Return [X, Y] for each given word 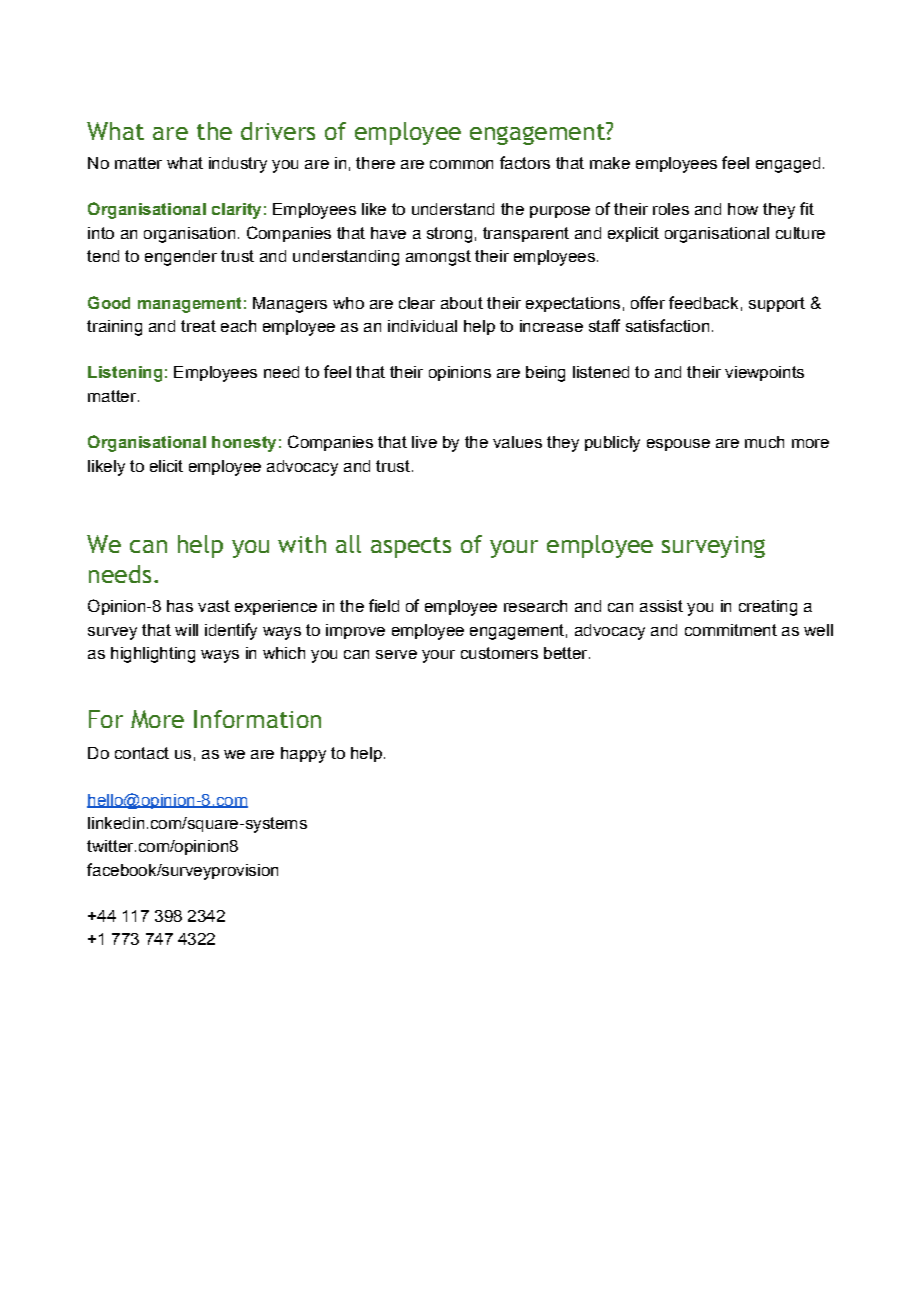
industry [238, 165]
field [384, 605]
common [461, 164]
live [424, 442]
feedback [703, 302]
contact [142, 753]
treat [198, 326]
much [764, 442]
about [462, 303]
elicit [166, 466]
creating [768, 608]
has [180, 606]
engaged [788, 165]
